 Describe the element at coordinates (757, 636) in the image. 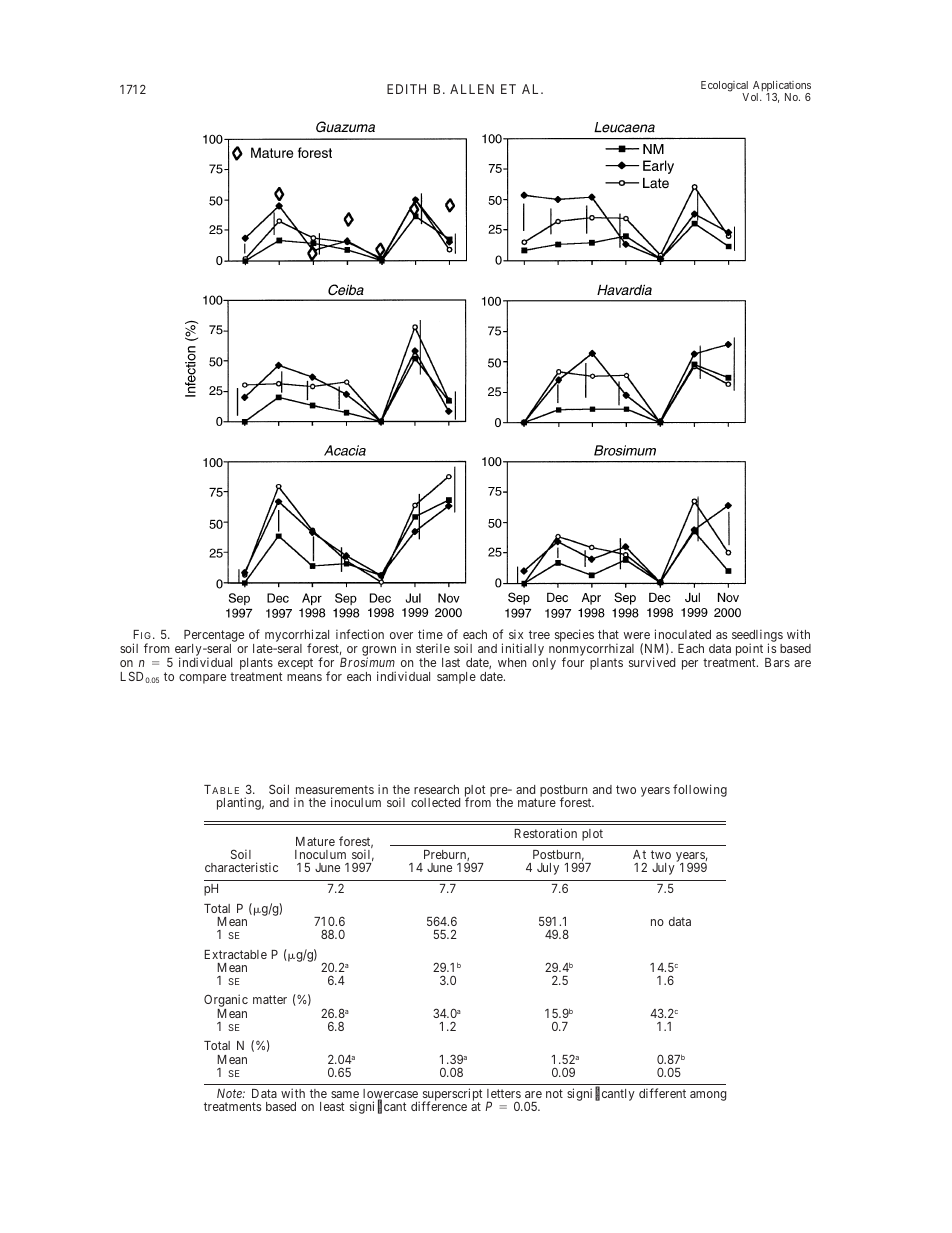

I see `seedlings` at that location.
